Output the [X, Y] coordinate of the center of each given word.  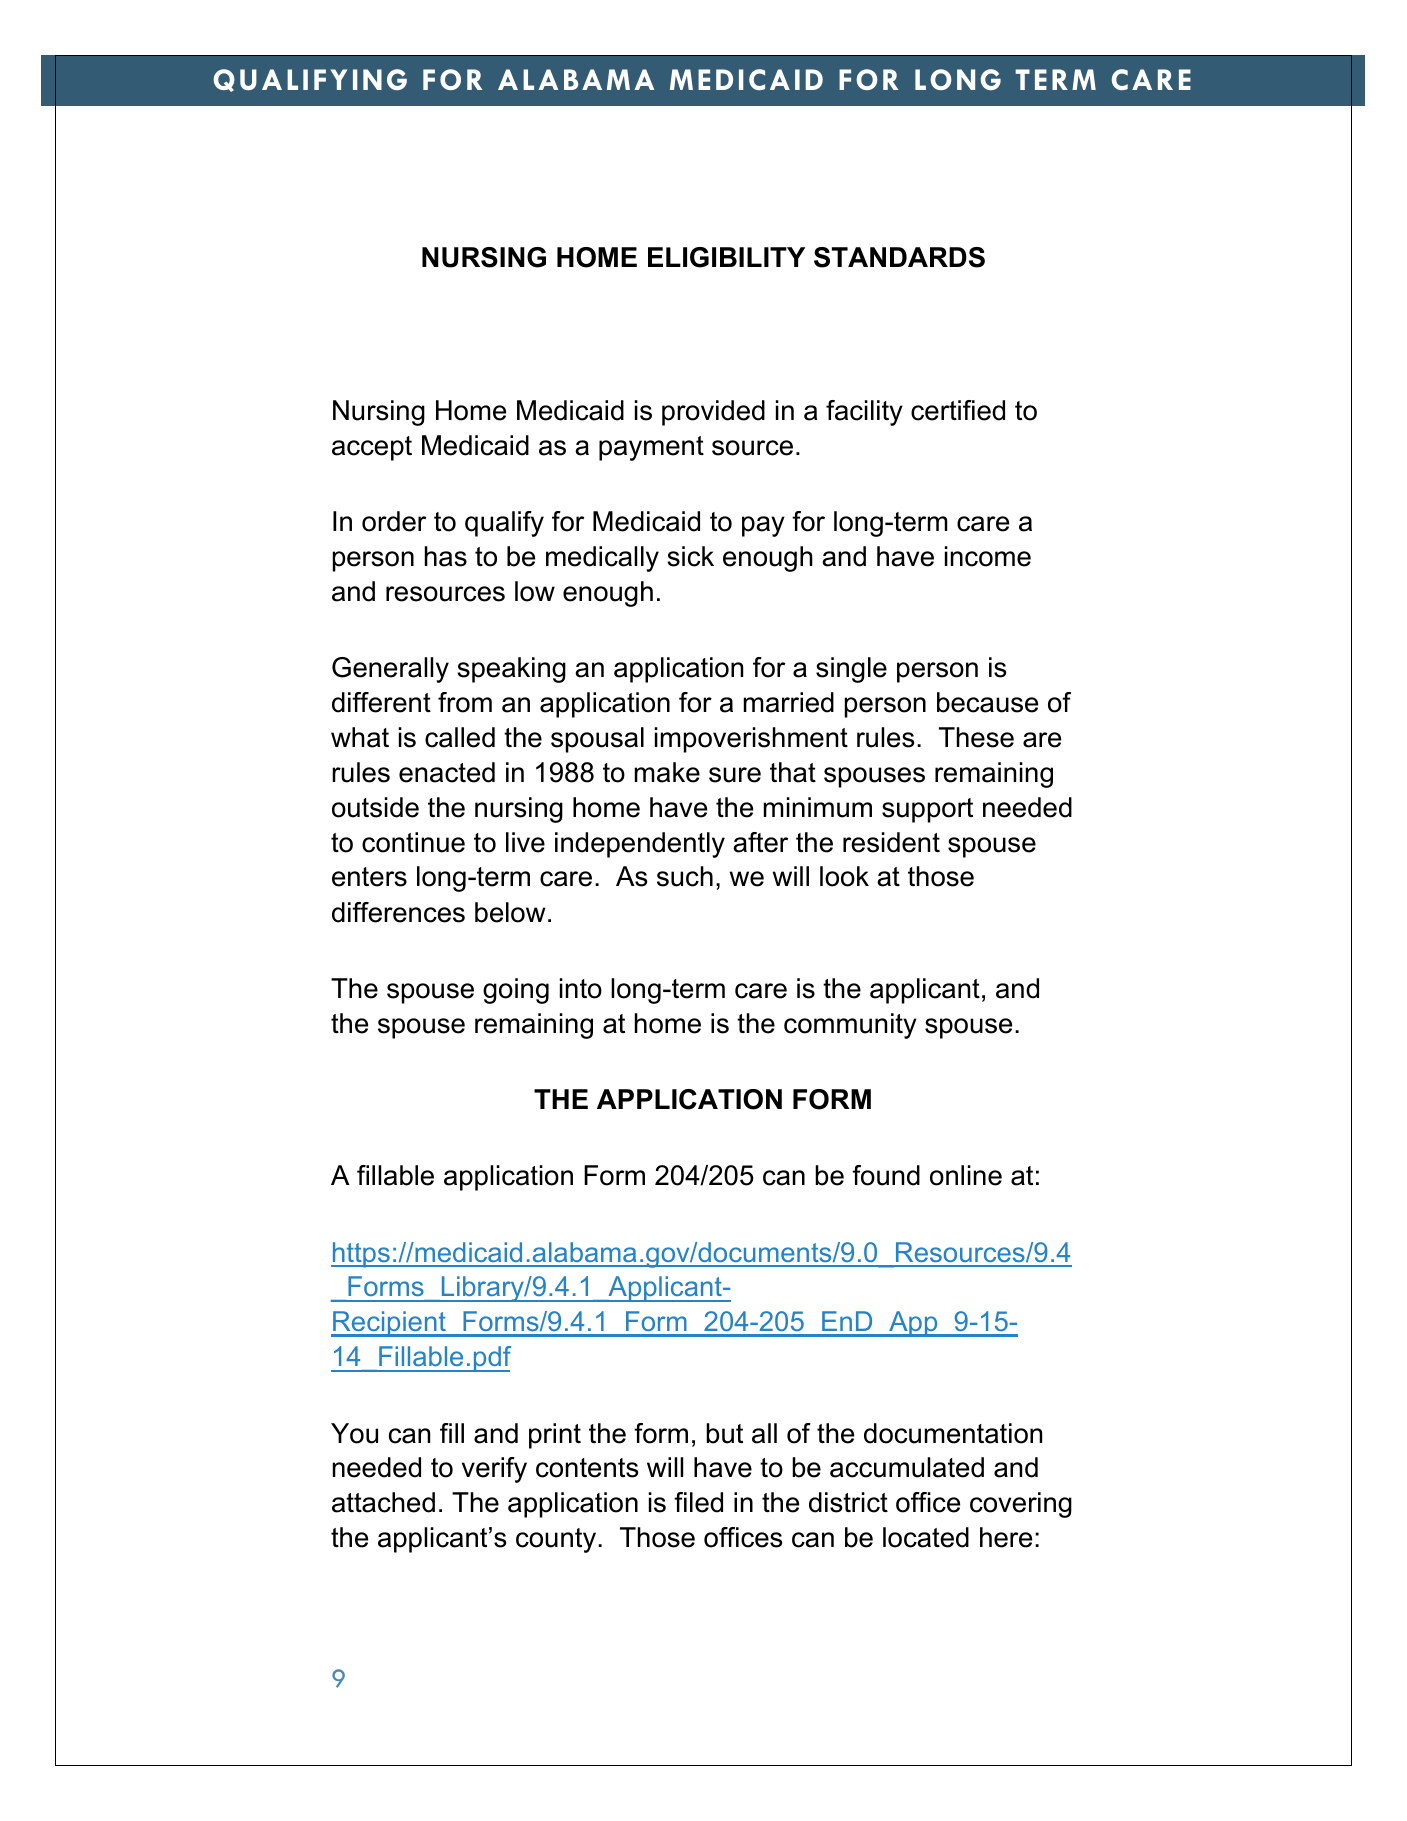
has [446, 556]
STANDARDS [899, 257]
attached [383, 1502]
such [685, 876]
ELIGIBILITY [726, 257]
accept [372, 448]
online [966, 1175]
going [516, 991]
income [988, 556]
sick [690, 556]
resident [891, 842]
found [886, 1175]
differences [398, 912]
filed [698, 1502]
